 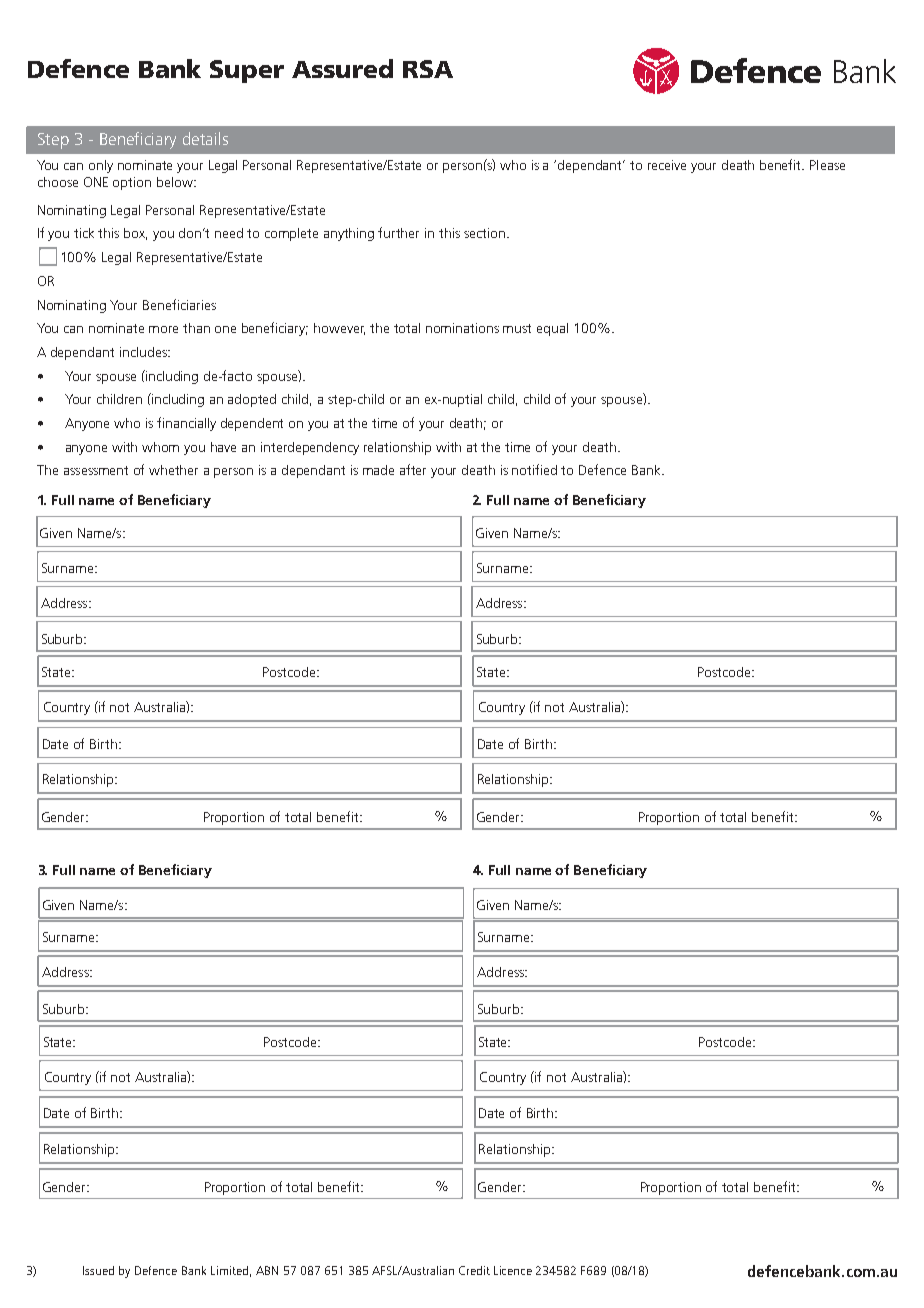 I want to click on after, so click(x=413, y=469).
